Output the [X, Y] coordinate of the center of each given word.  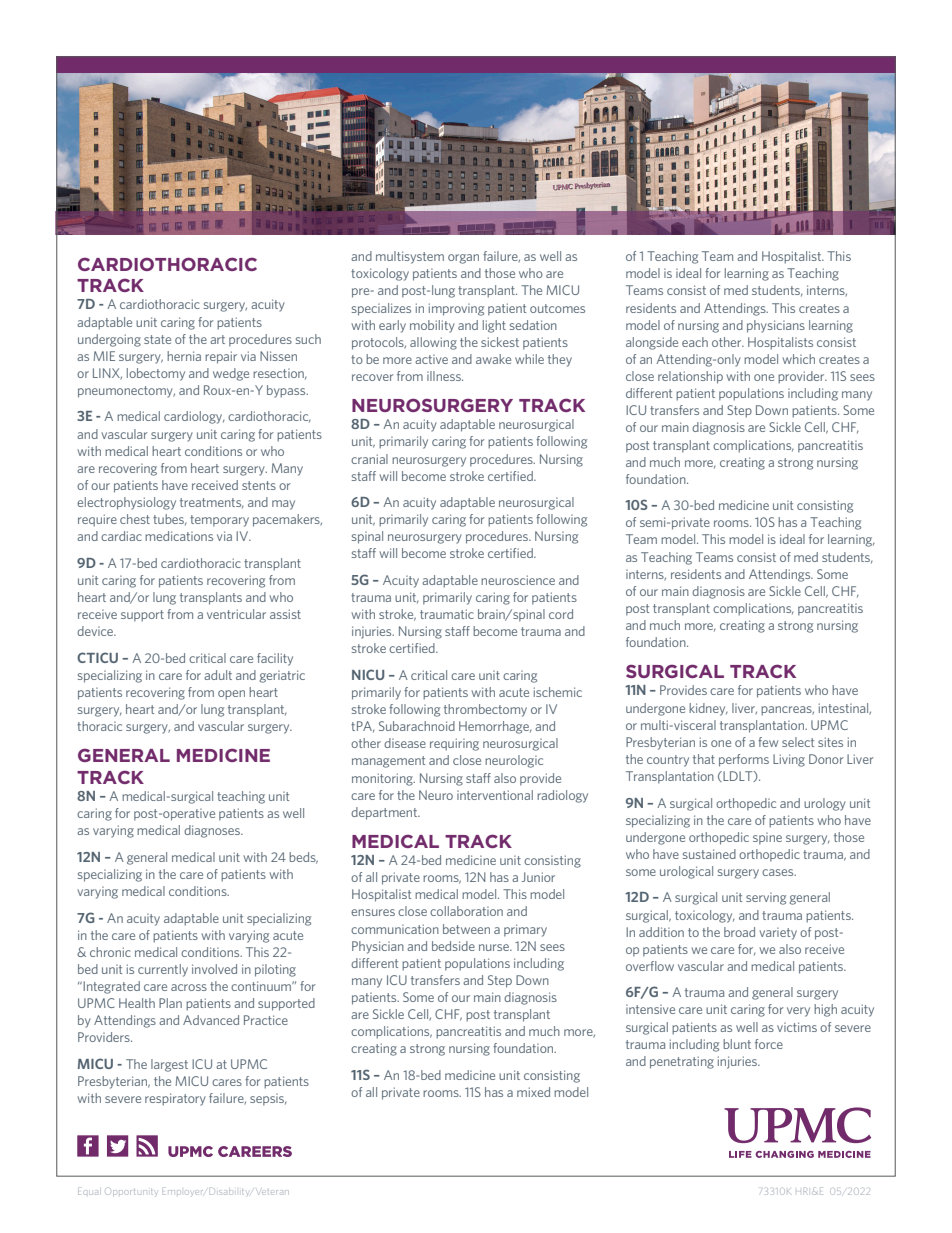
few [768, 742]
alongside [652, 343]
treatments [212, 503]
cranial [369, 459]
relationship [690, 377]
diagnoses [213, 831]
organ [463, 259]
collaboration [466, 911]
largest [169, 1065]
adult [218, 675]
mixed [533, 1092]
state [157, 339]
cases [779, 872]
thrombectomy [485, 710]
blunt [737, 1044]
